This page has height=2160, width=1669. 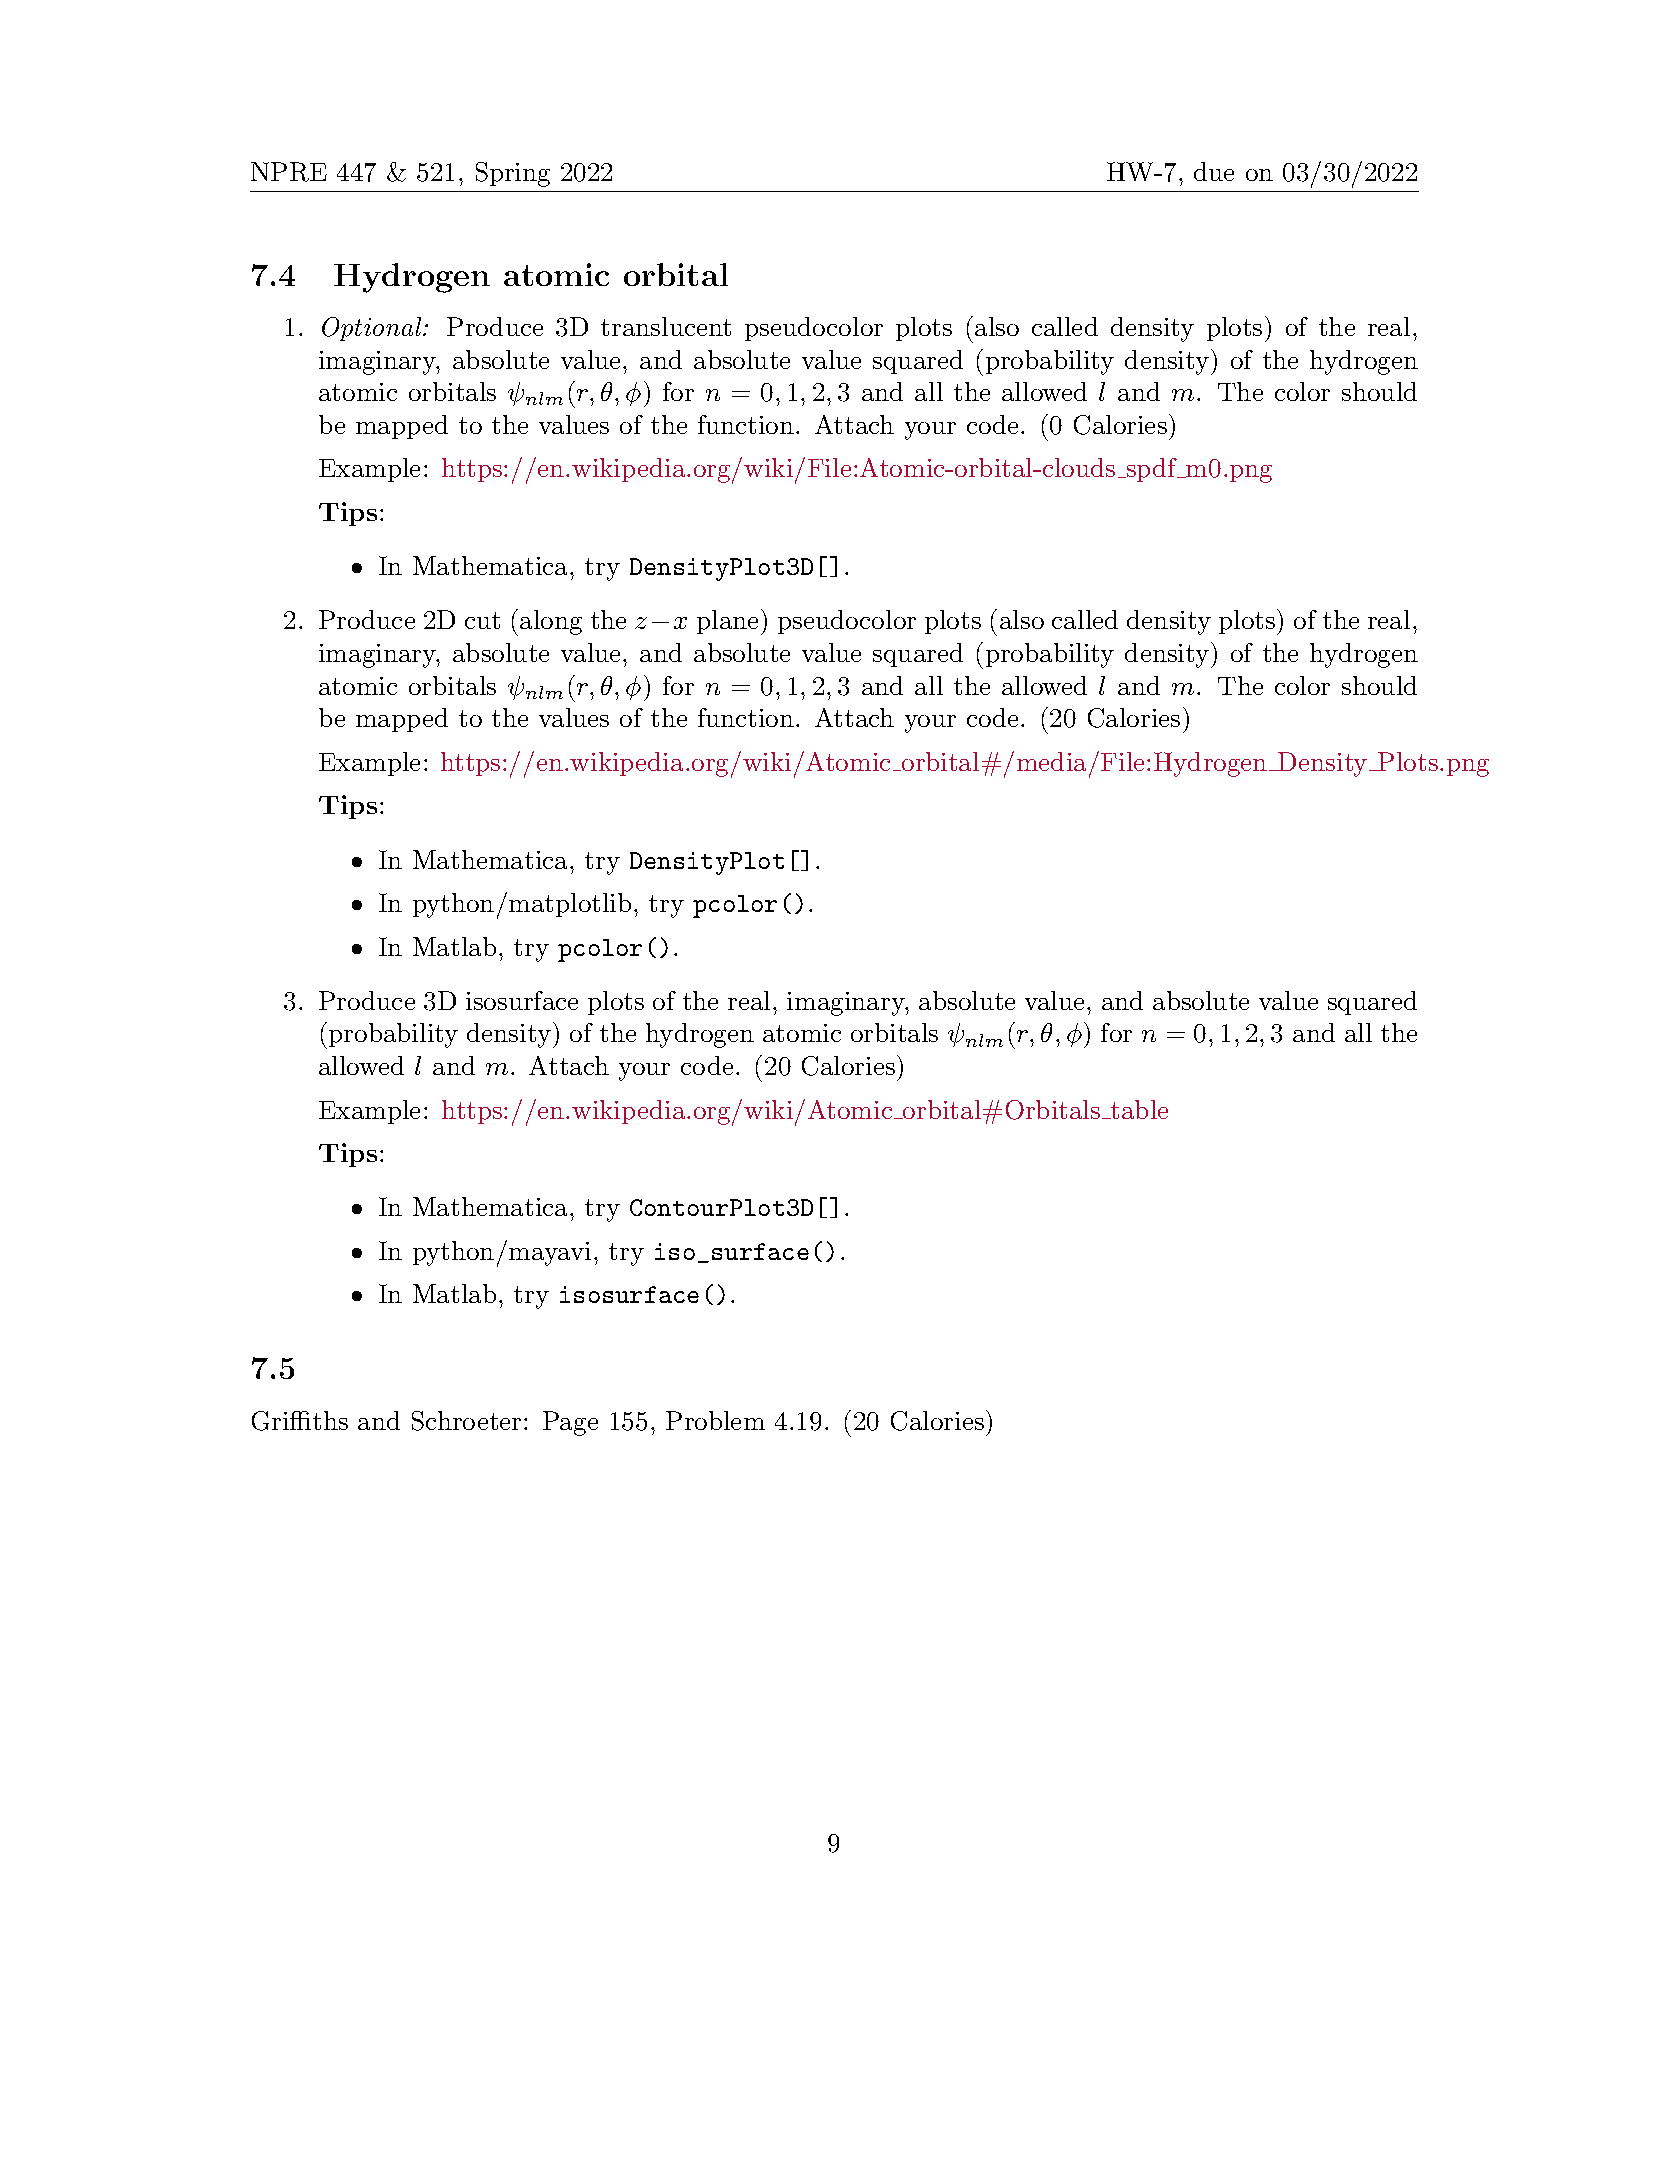 What do you see at coordinates (482, 620) in the page?
I see `cut` at bounding box center [482, 620].
